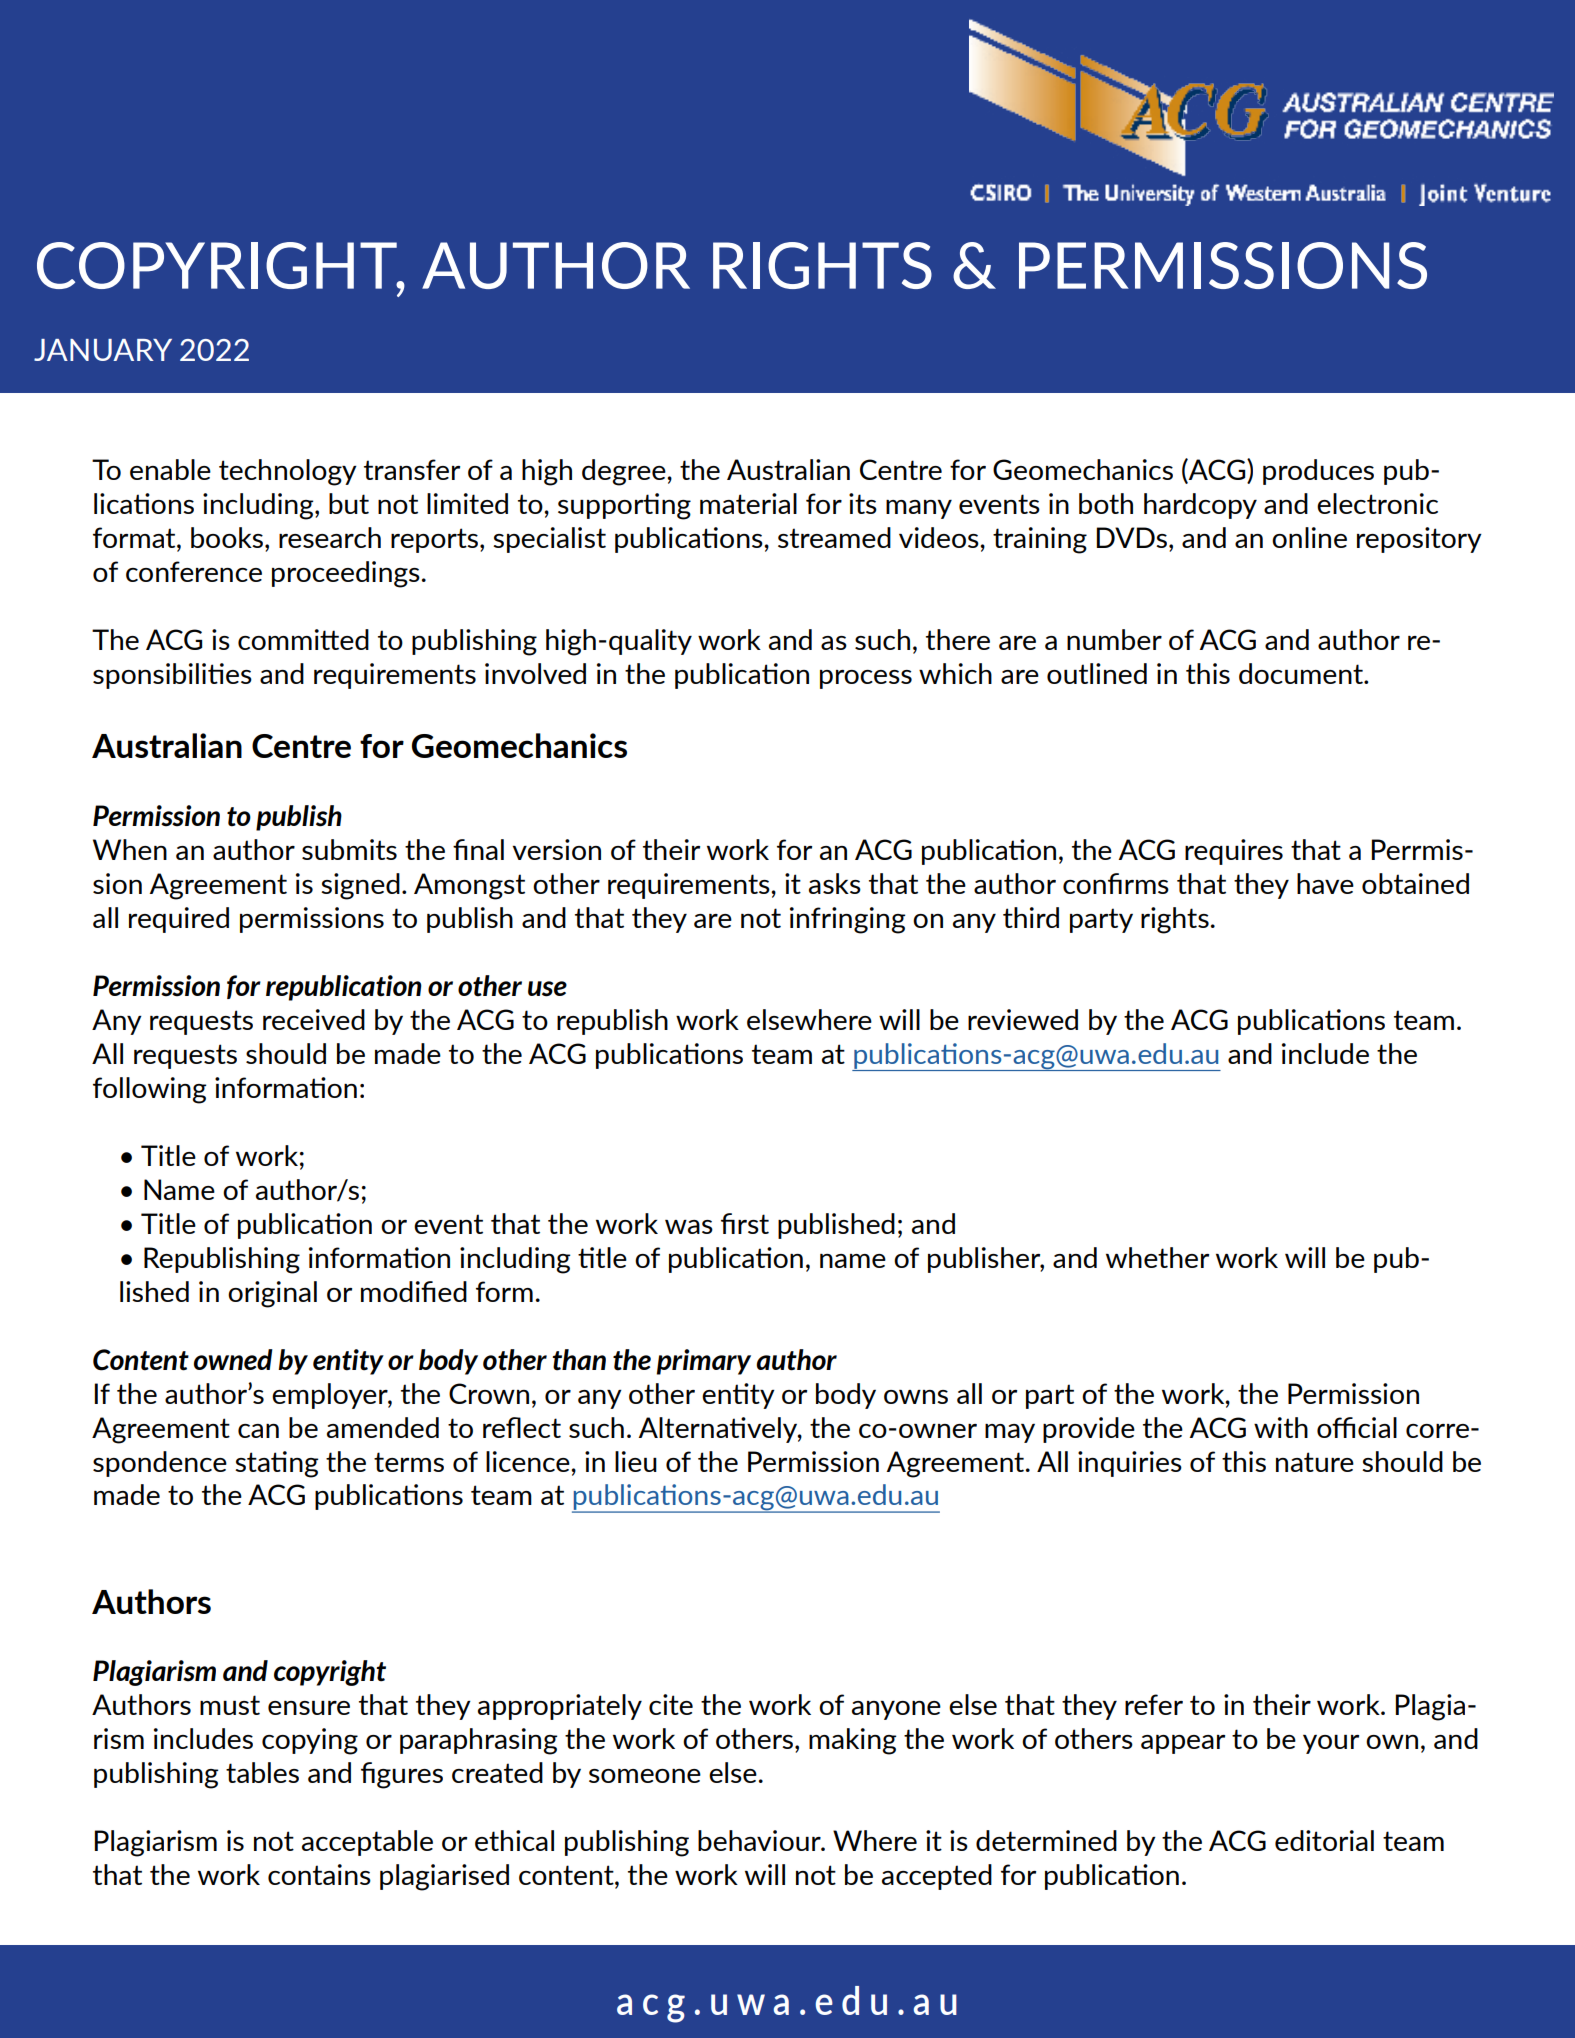 The height and width of the screenshot is (2038, 1575). I want to click on material, so click(748, 503).
